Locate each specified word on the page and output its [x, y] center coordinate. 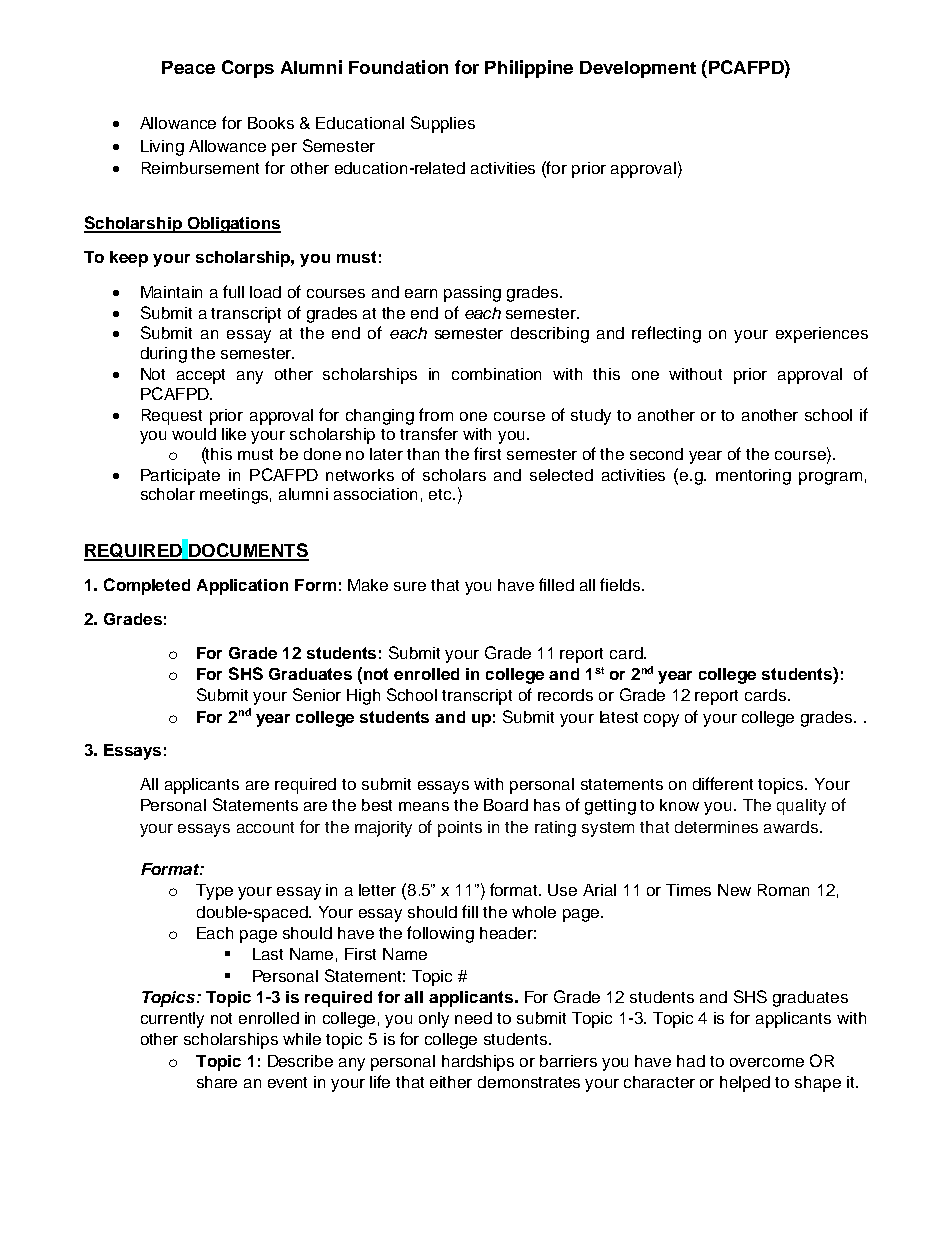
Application [242, 587]
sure [410, 586]
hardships [478, 1063]
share [217, 1082]
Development [638, 69]
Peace [188, 67]
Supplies [443, 124]
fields [621, 584]
